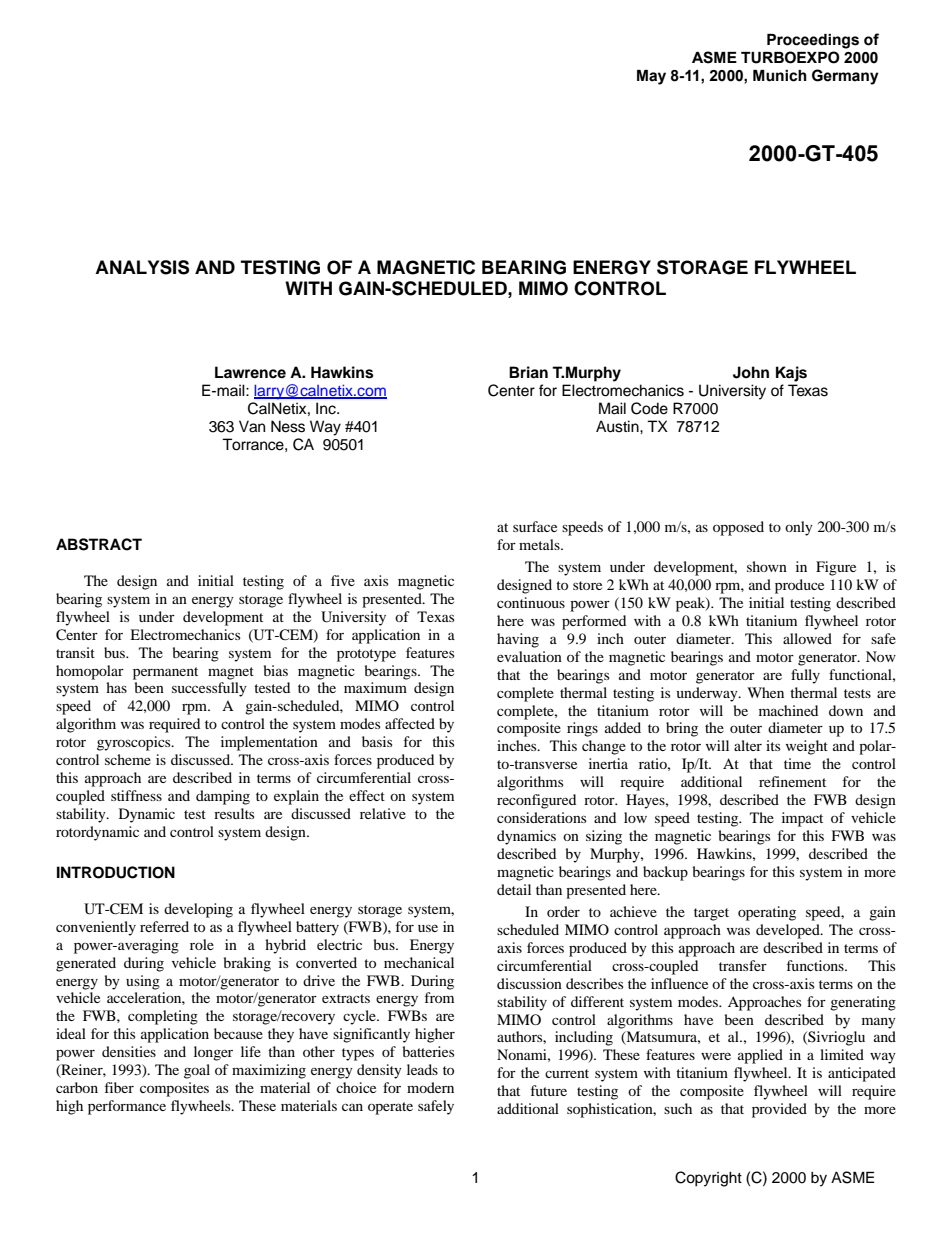  Describe the element at coordinates (127, 1107) in the screenshot. I see `performance` at that location.
